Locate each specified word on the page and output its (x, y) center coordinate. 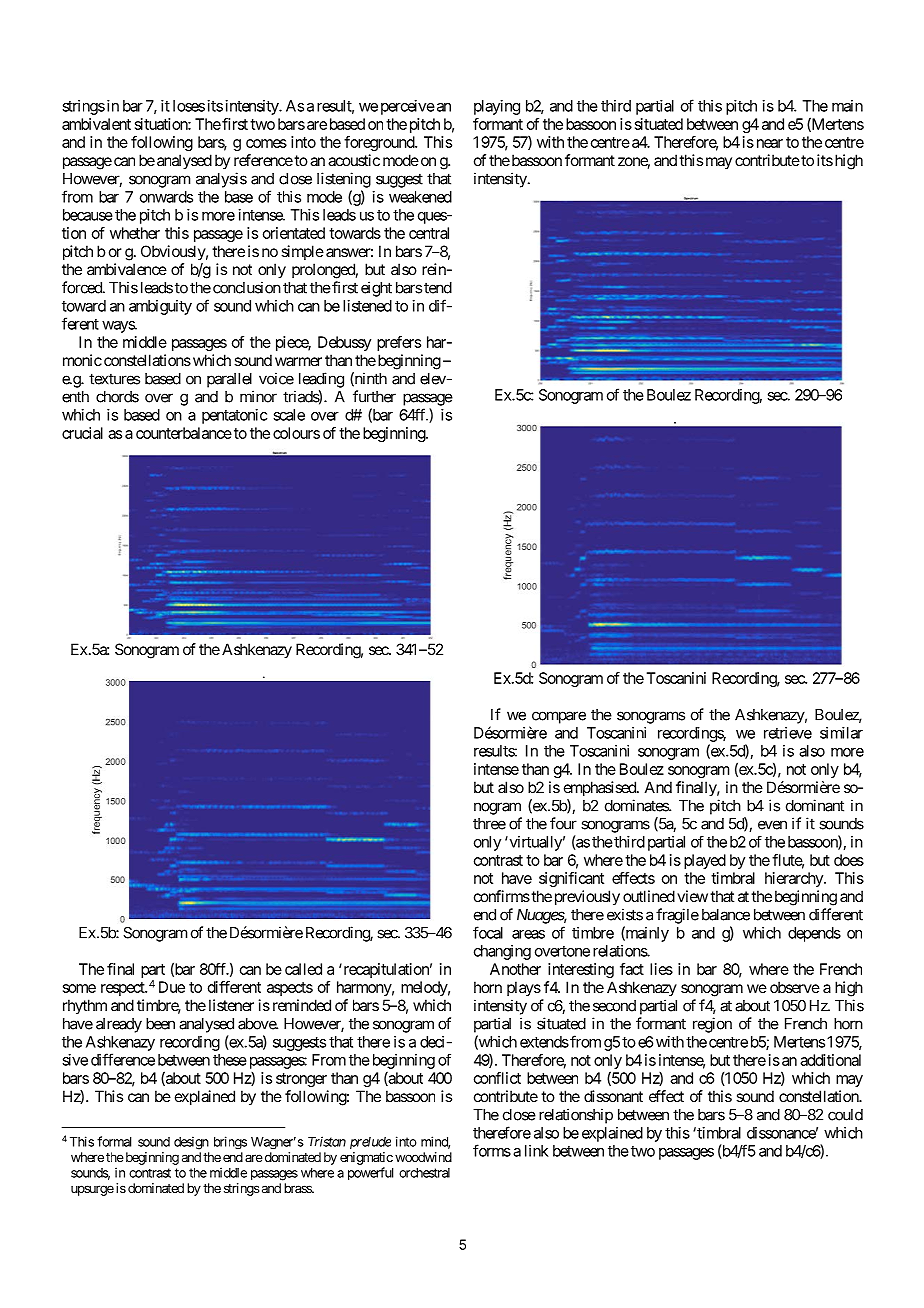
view (692, 896)
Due (172, 987)
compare (559, 717)
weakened (420, 197)
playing (497, 107)
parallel (229, 380)
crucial (82, 433)
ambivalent (96, 124)
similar (841, 733)
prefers (399, 343)
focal (488, 932)
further (374, 396)
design (191, 1143)
